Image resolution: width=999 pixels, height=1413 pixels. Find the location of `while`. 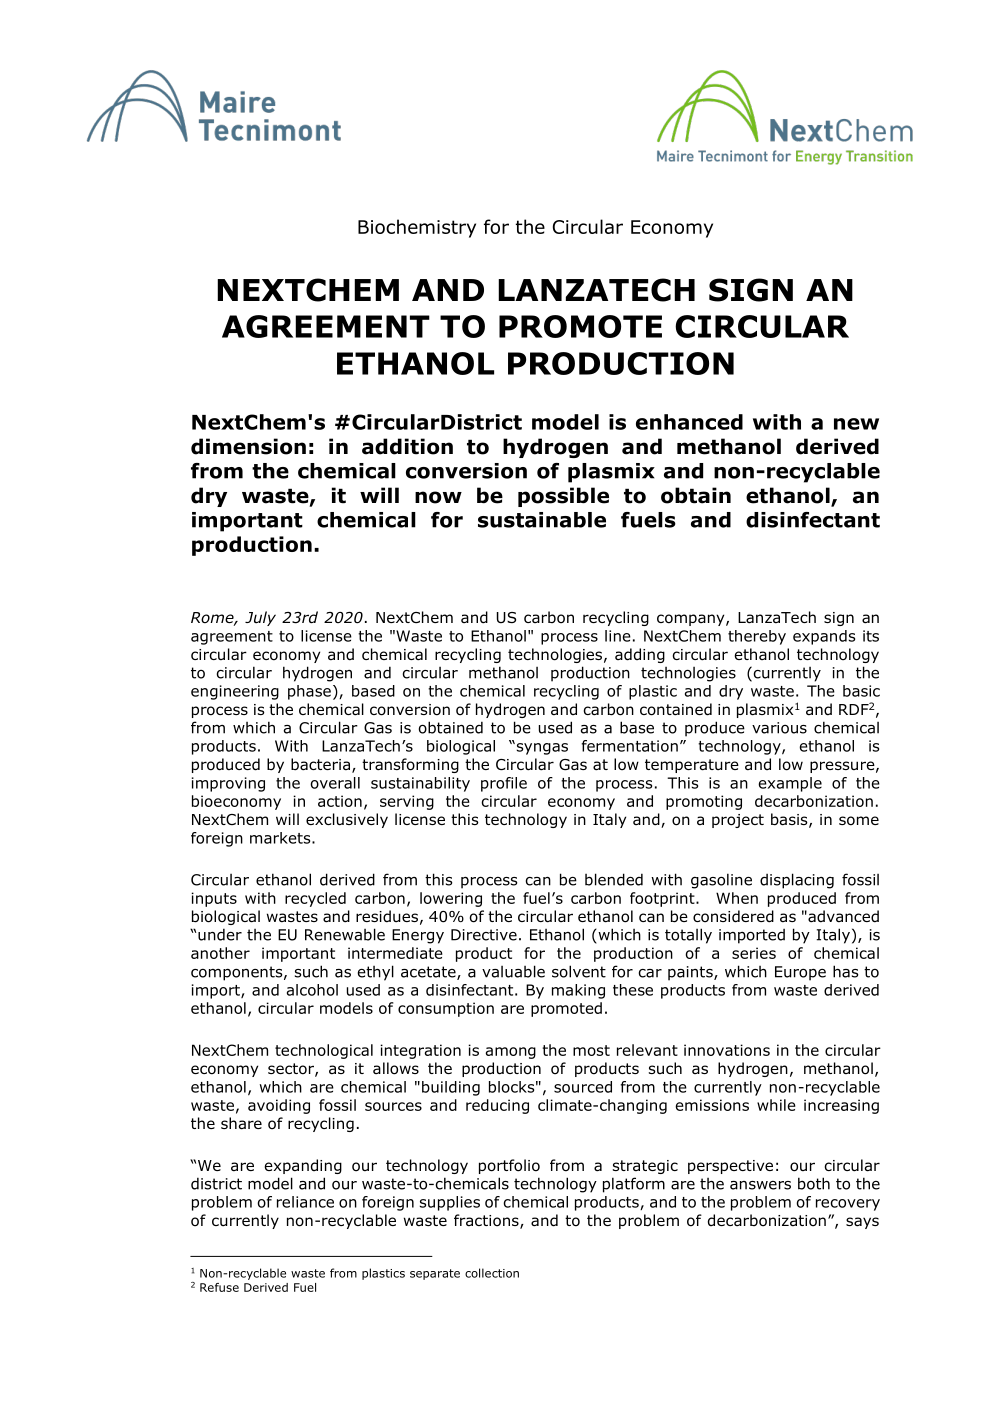

while is located at coordinates (776, 1105).
